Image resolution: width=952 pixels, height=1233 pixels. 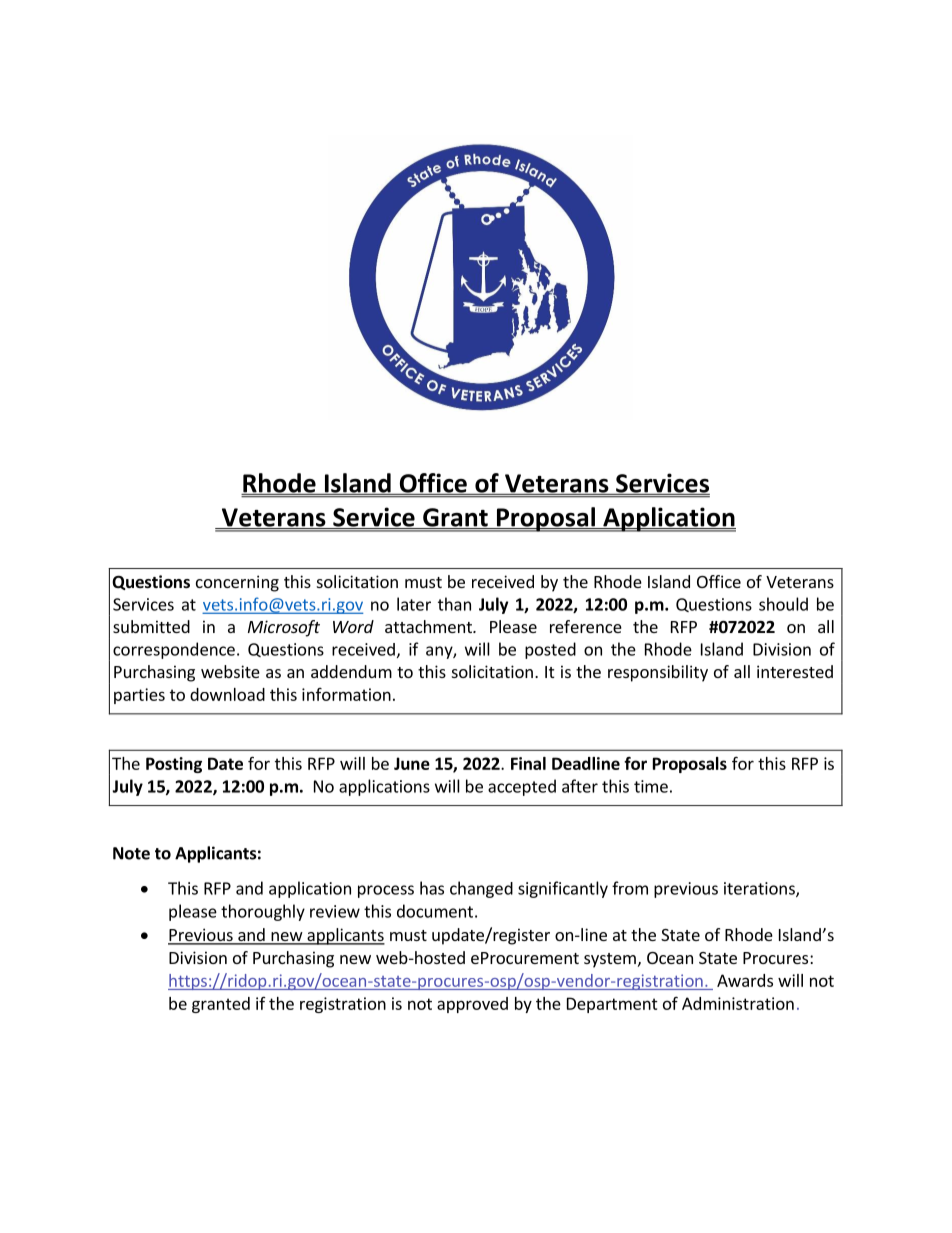 I want to click on thoroughly, so click(x=263, y=912).
